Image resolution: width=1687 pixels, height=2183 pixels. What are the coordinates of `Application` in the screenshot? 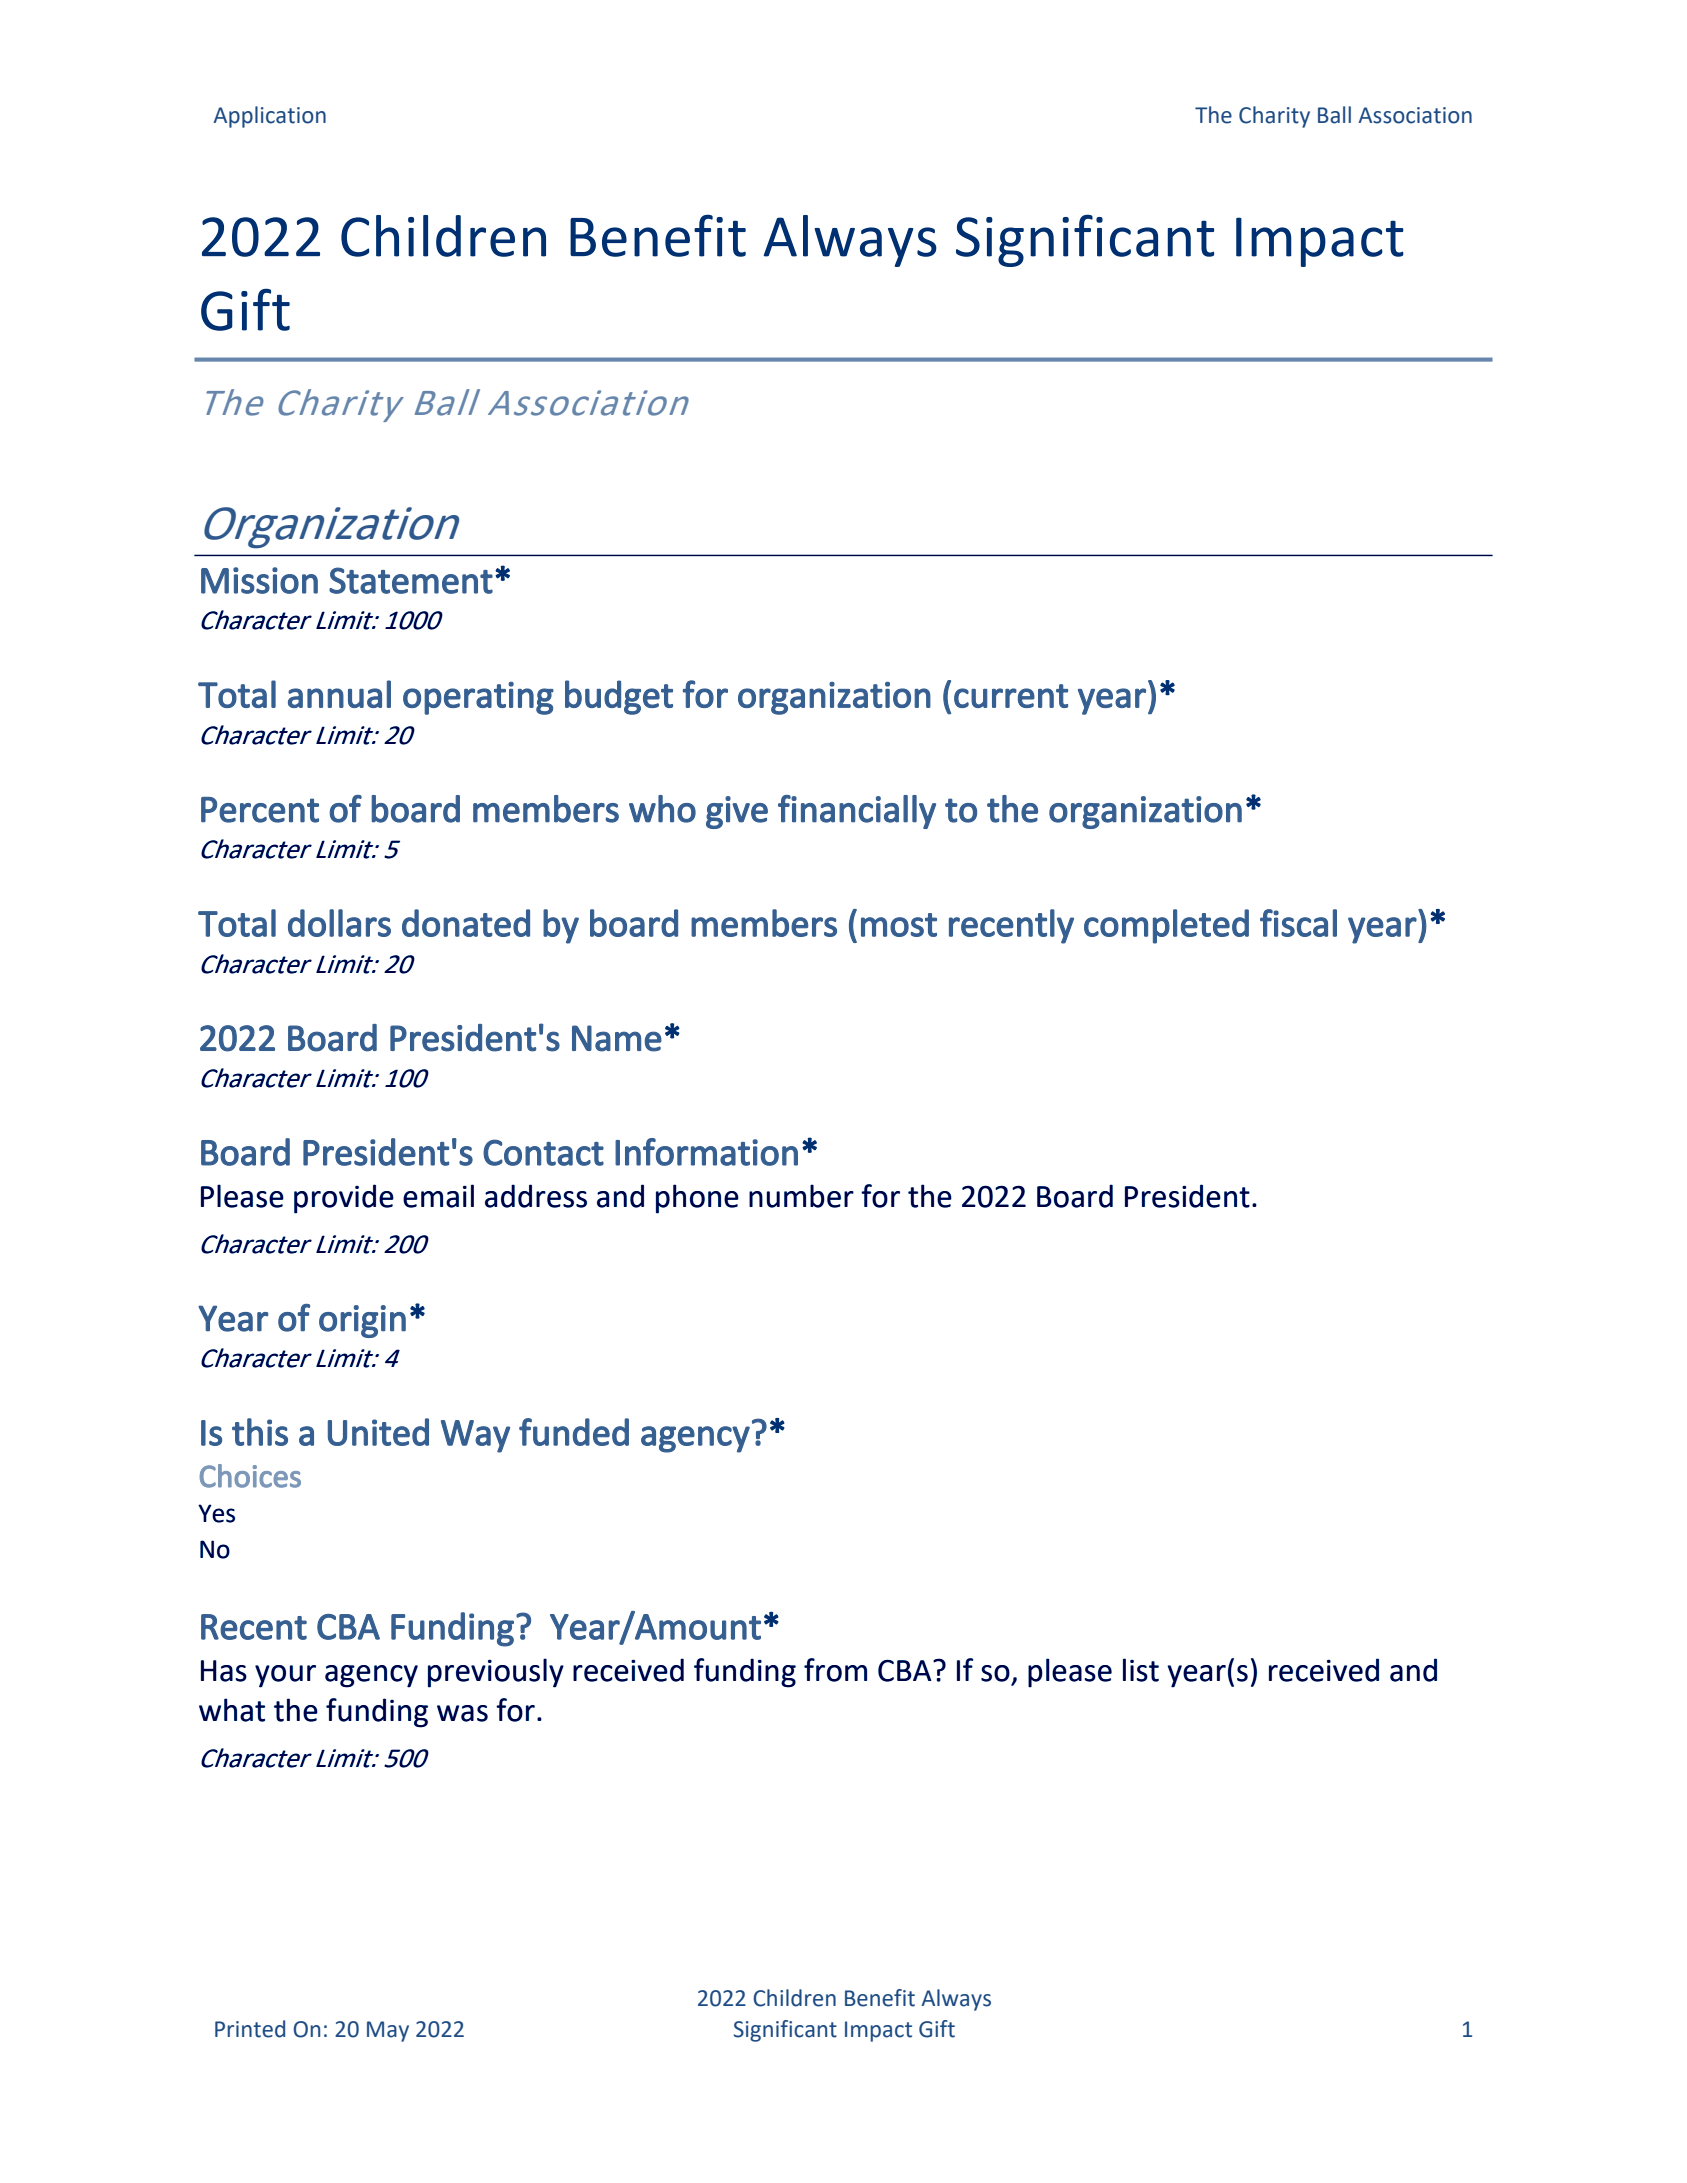 It's located at (269, 117).
